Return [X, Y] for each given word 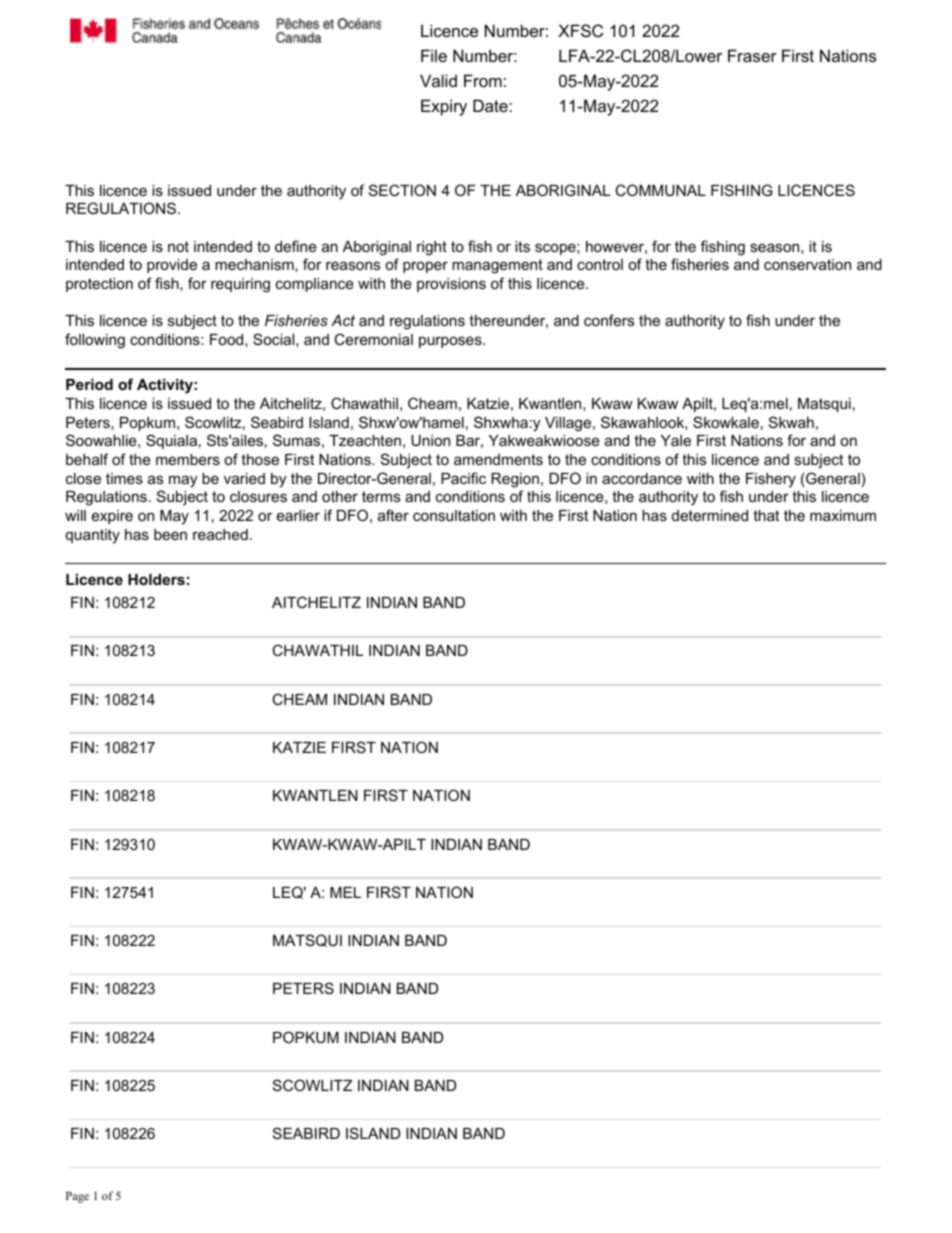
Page [77, 1197]
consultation [454, 515]
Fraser [752, 55]
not [178, 246]
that [766, 515]
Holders [156, 579]
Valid [438, 80]
